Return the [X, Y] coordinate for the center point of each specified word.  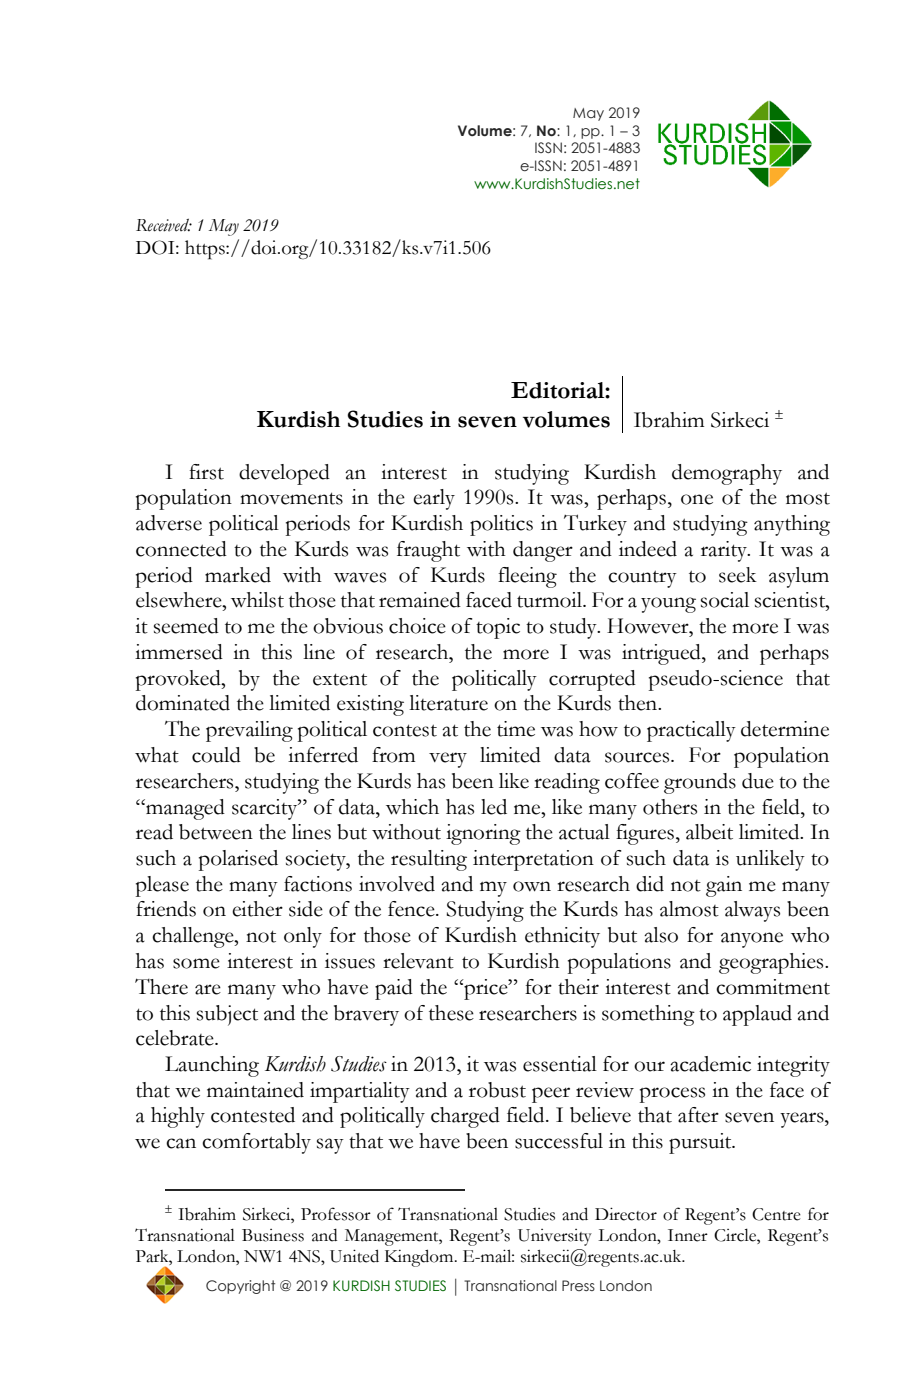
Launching [212, 1066]
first [206, 472]
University [555, 1237]
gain [724, 886]
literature [448, 703]
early [434, 499]
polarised [238, 860]
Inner [688, 1235]
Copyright [240, 1287]
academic [710, 1064]
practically [691, 731]
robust [497, 1090]
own [532, 886]
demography [727, 474]
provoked [179, 680]
